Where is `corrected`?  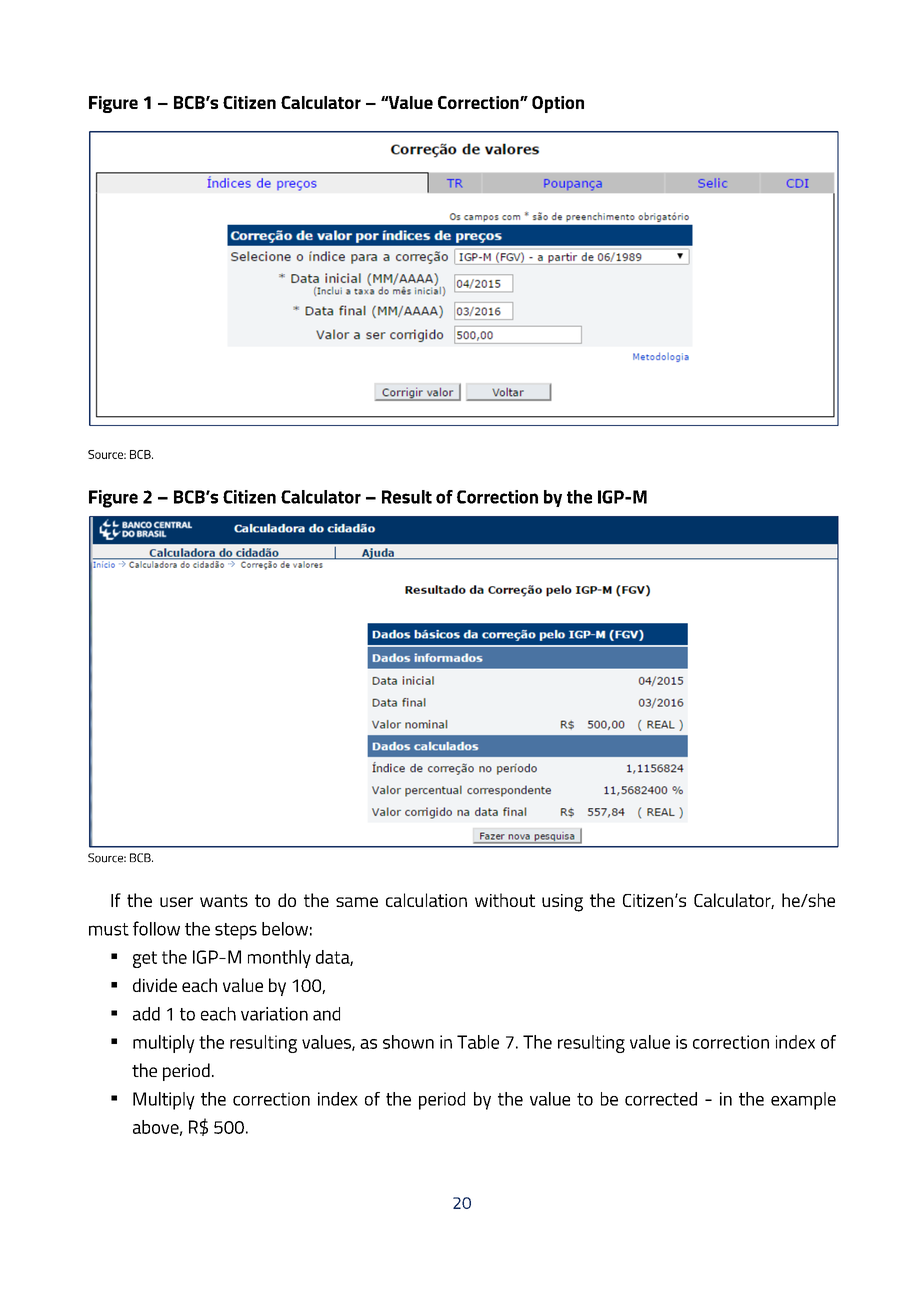
corrected is located at coordinates (661, 1099).
